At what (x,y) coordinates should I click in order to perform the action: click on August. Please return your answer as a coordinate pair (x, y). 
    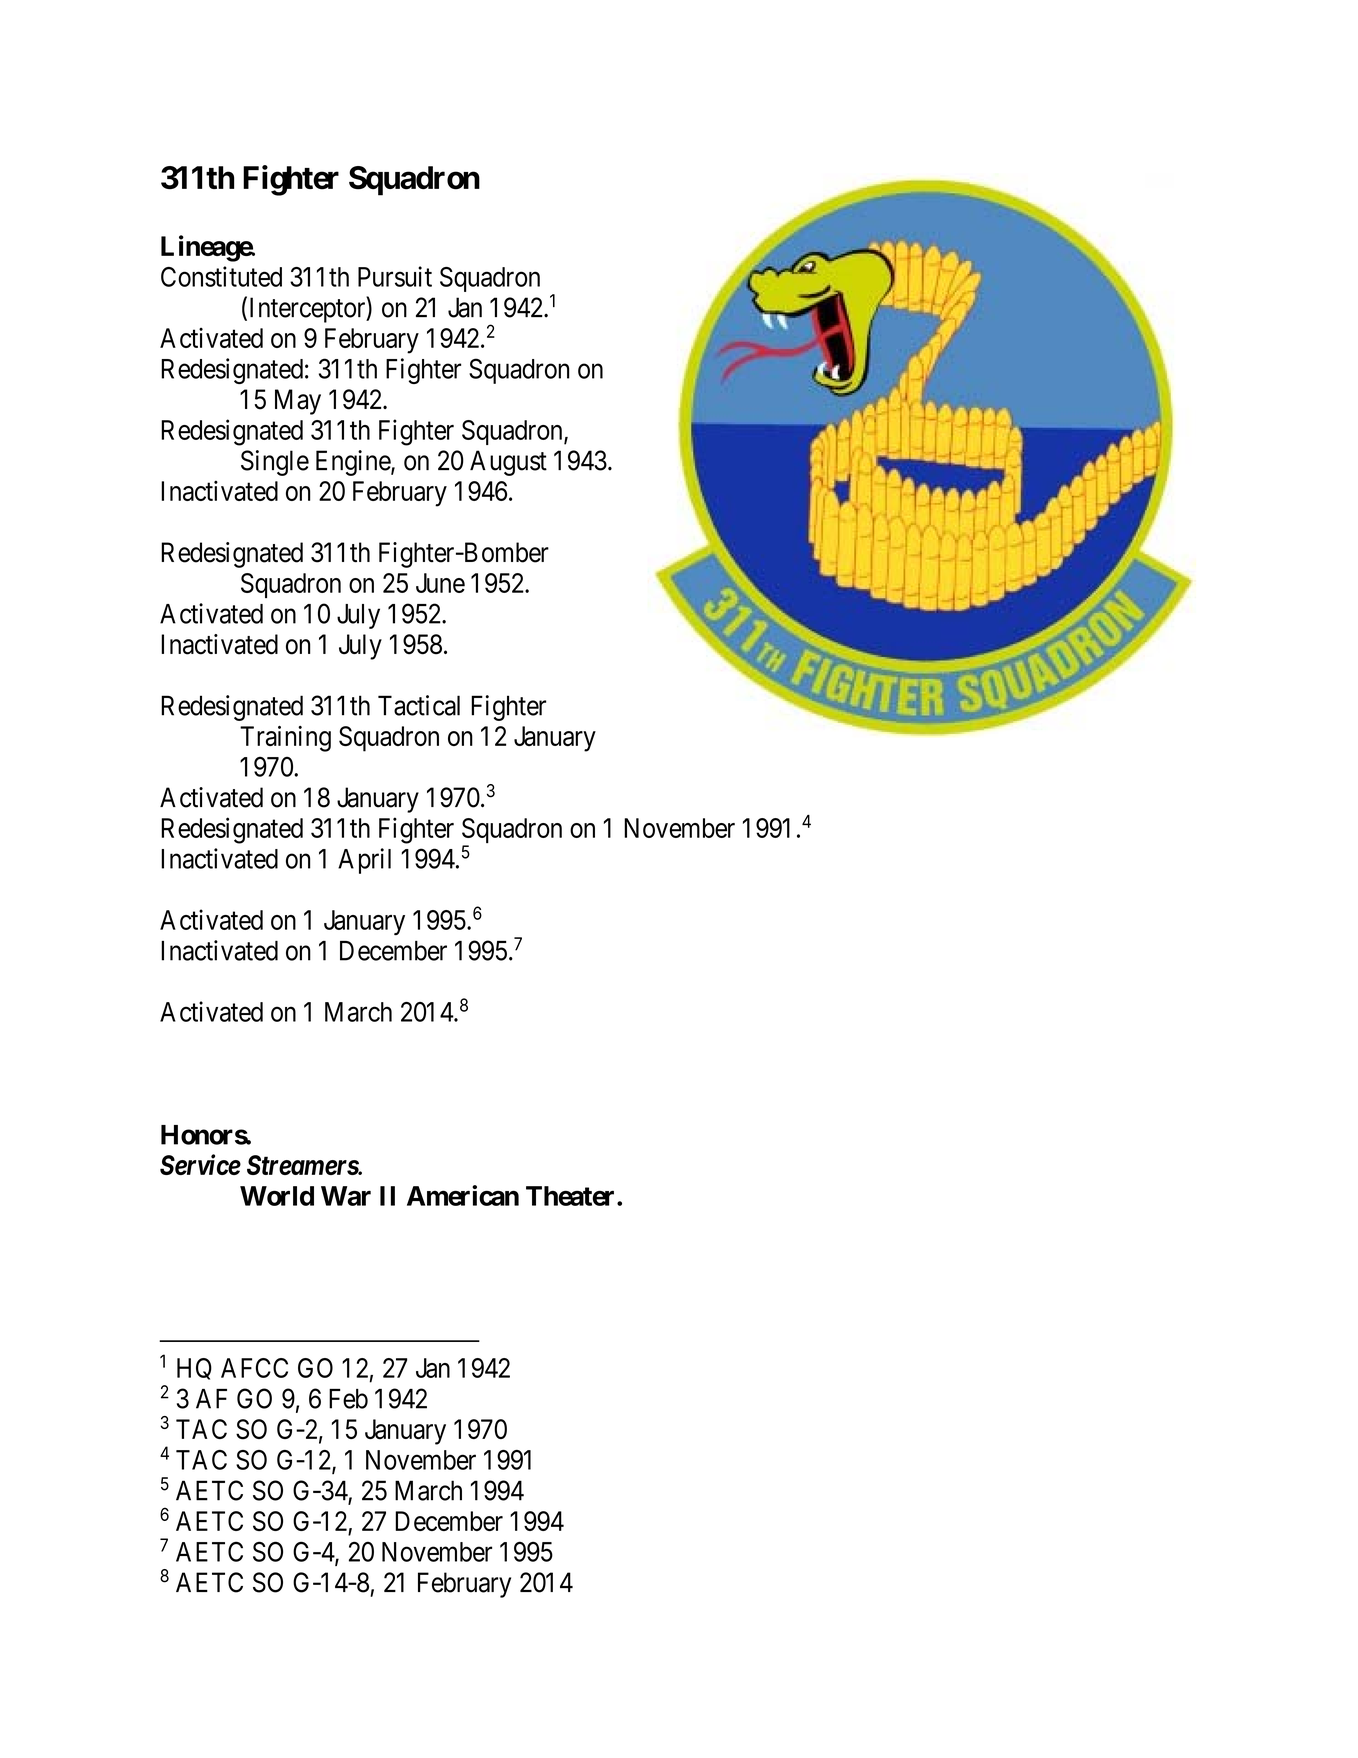
    Looking at the image, I should click on (508, 463).
